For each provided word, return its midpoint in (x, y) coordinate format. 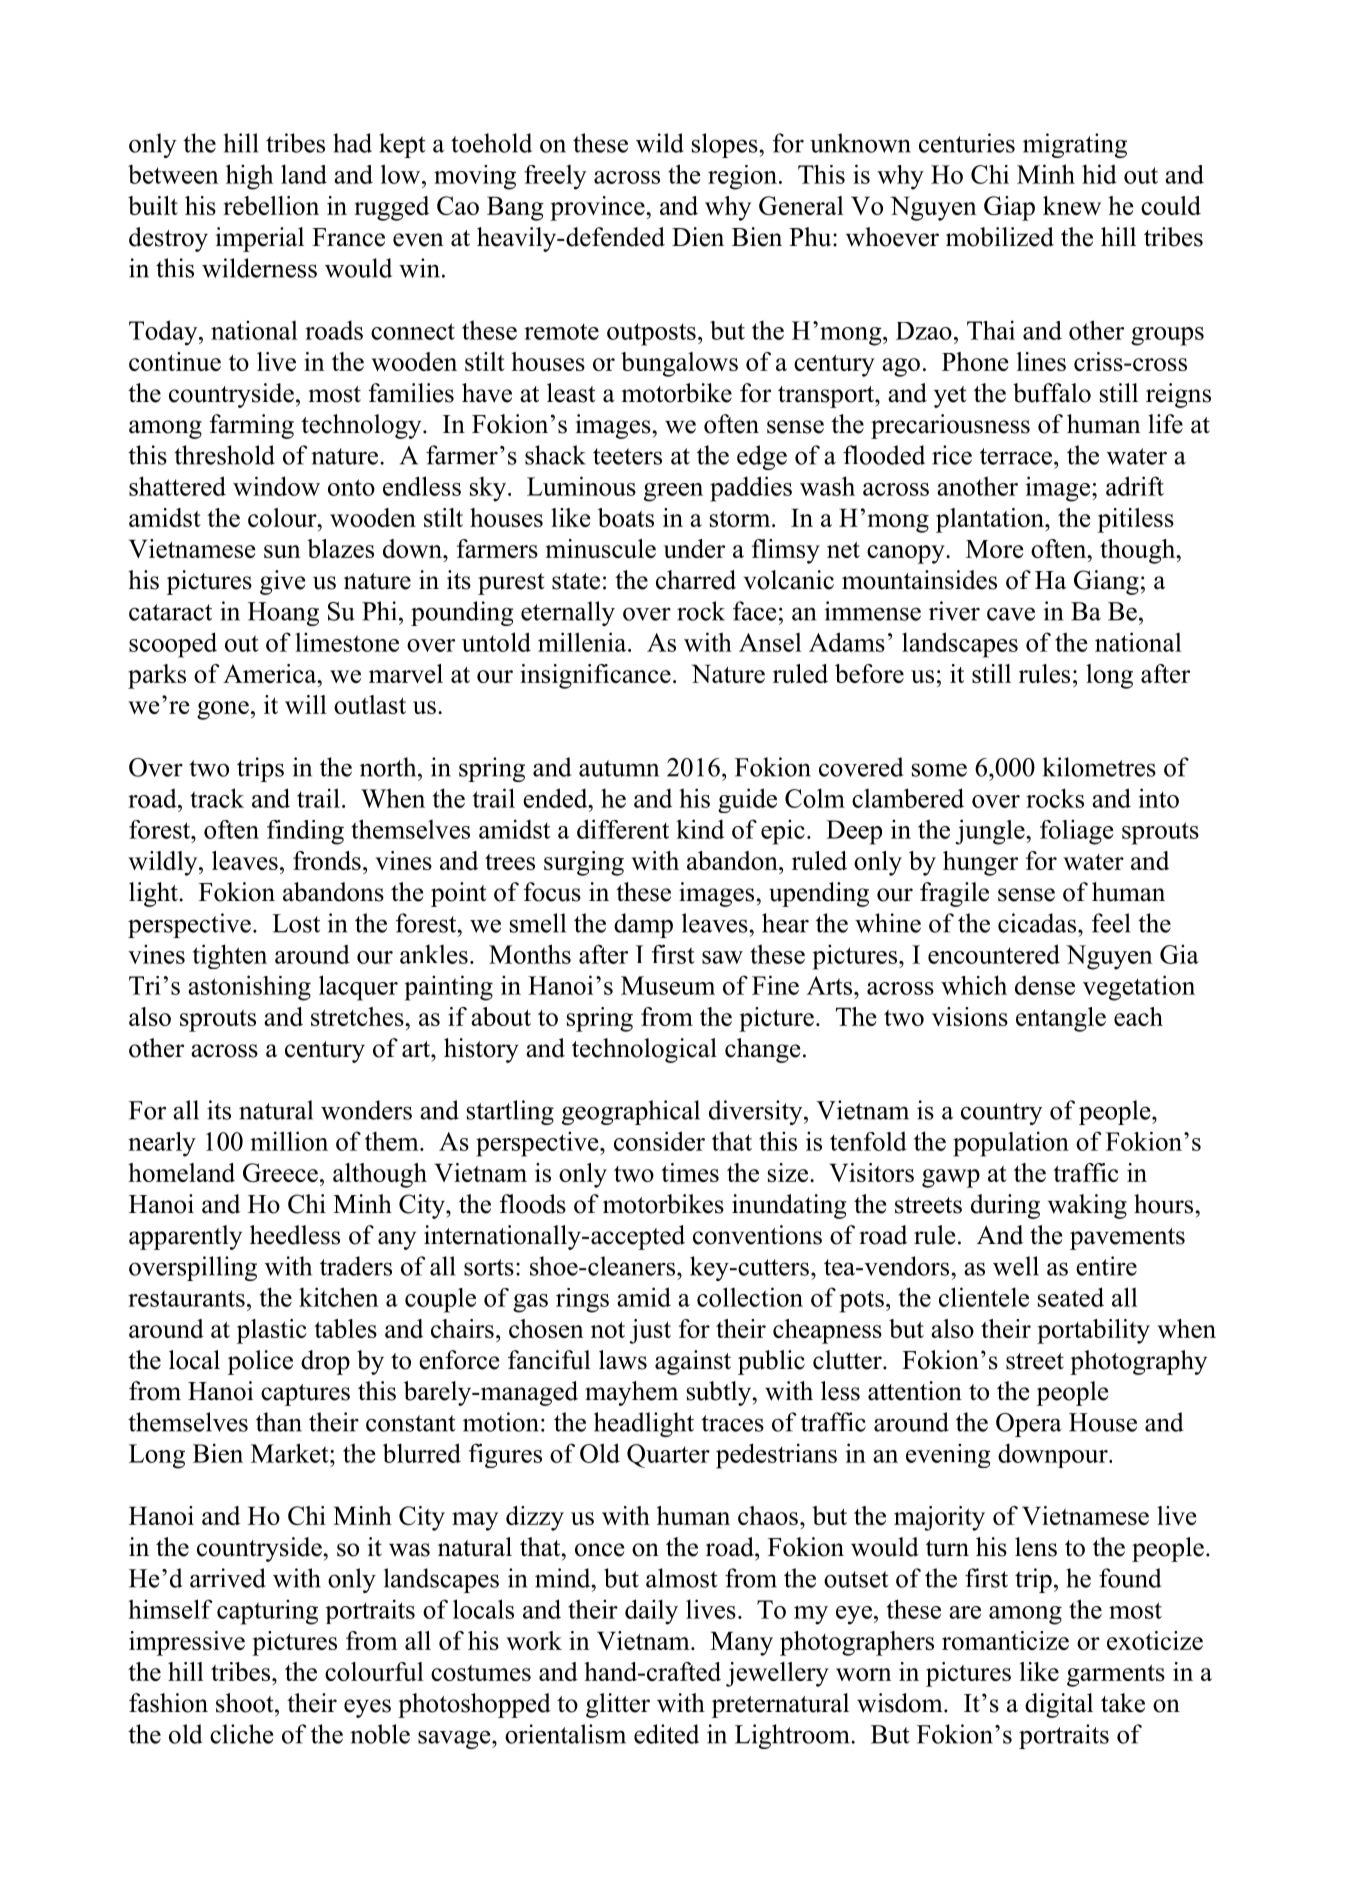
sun (282, 551)
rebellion (271, 205)
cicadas (1037, 923)
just (650, 1331)
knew (1072, 205)
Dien (698, 237)
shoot (246, 1703)
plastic (272, 1331)
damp (643, 925)
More (995, 549)
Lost (296, 923)
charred (696, 580)
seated (1071, 1297)
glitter (618, 1705)
